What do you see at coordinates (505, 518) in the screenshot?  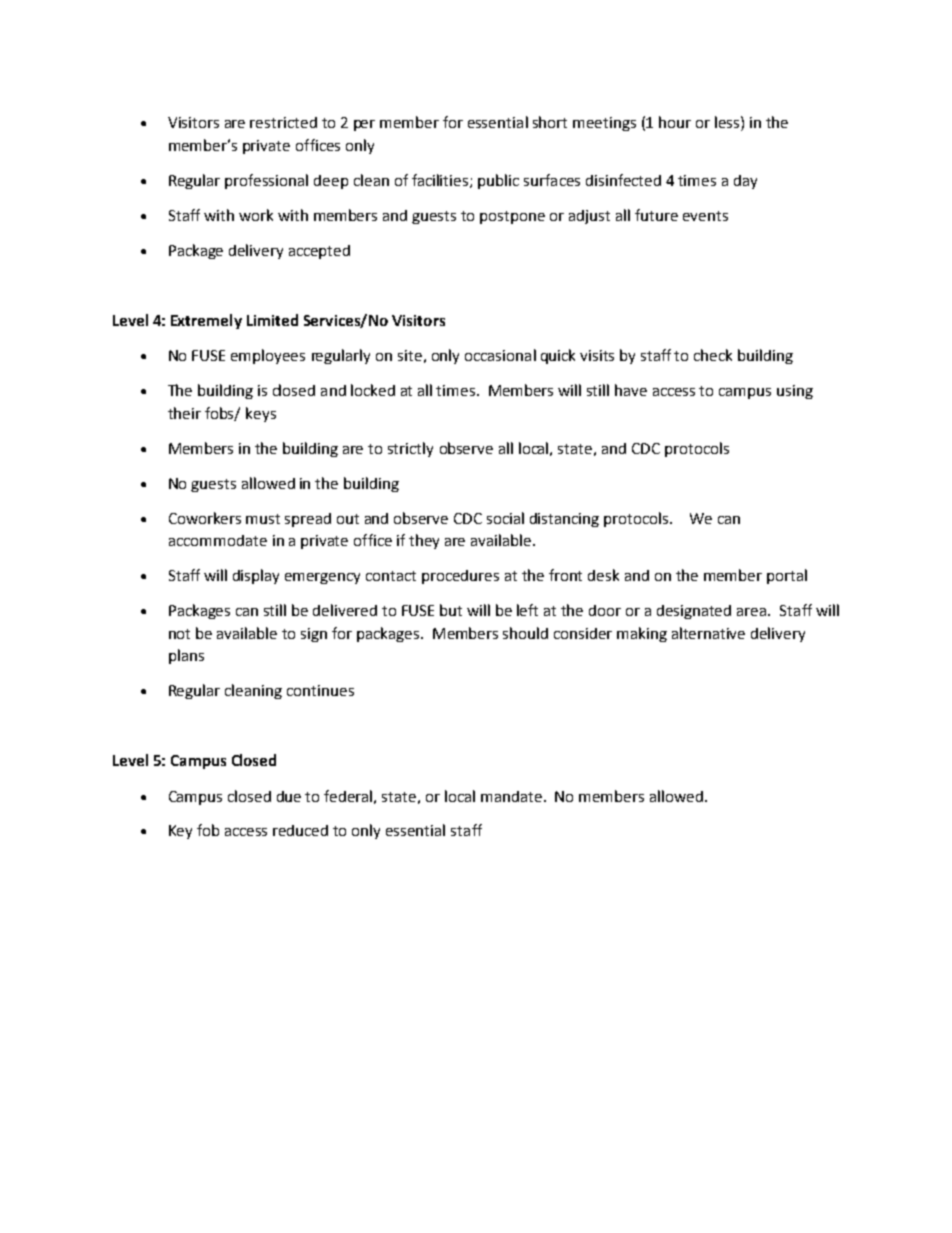 I see `social` at bounding box center [505, 518].
